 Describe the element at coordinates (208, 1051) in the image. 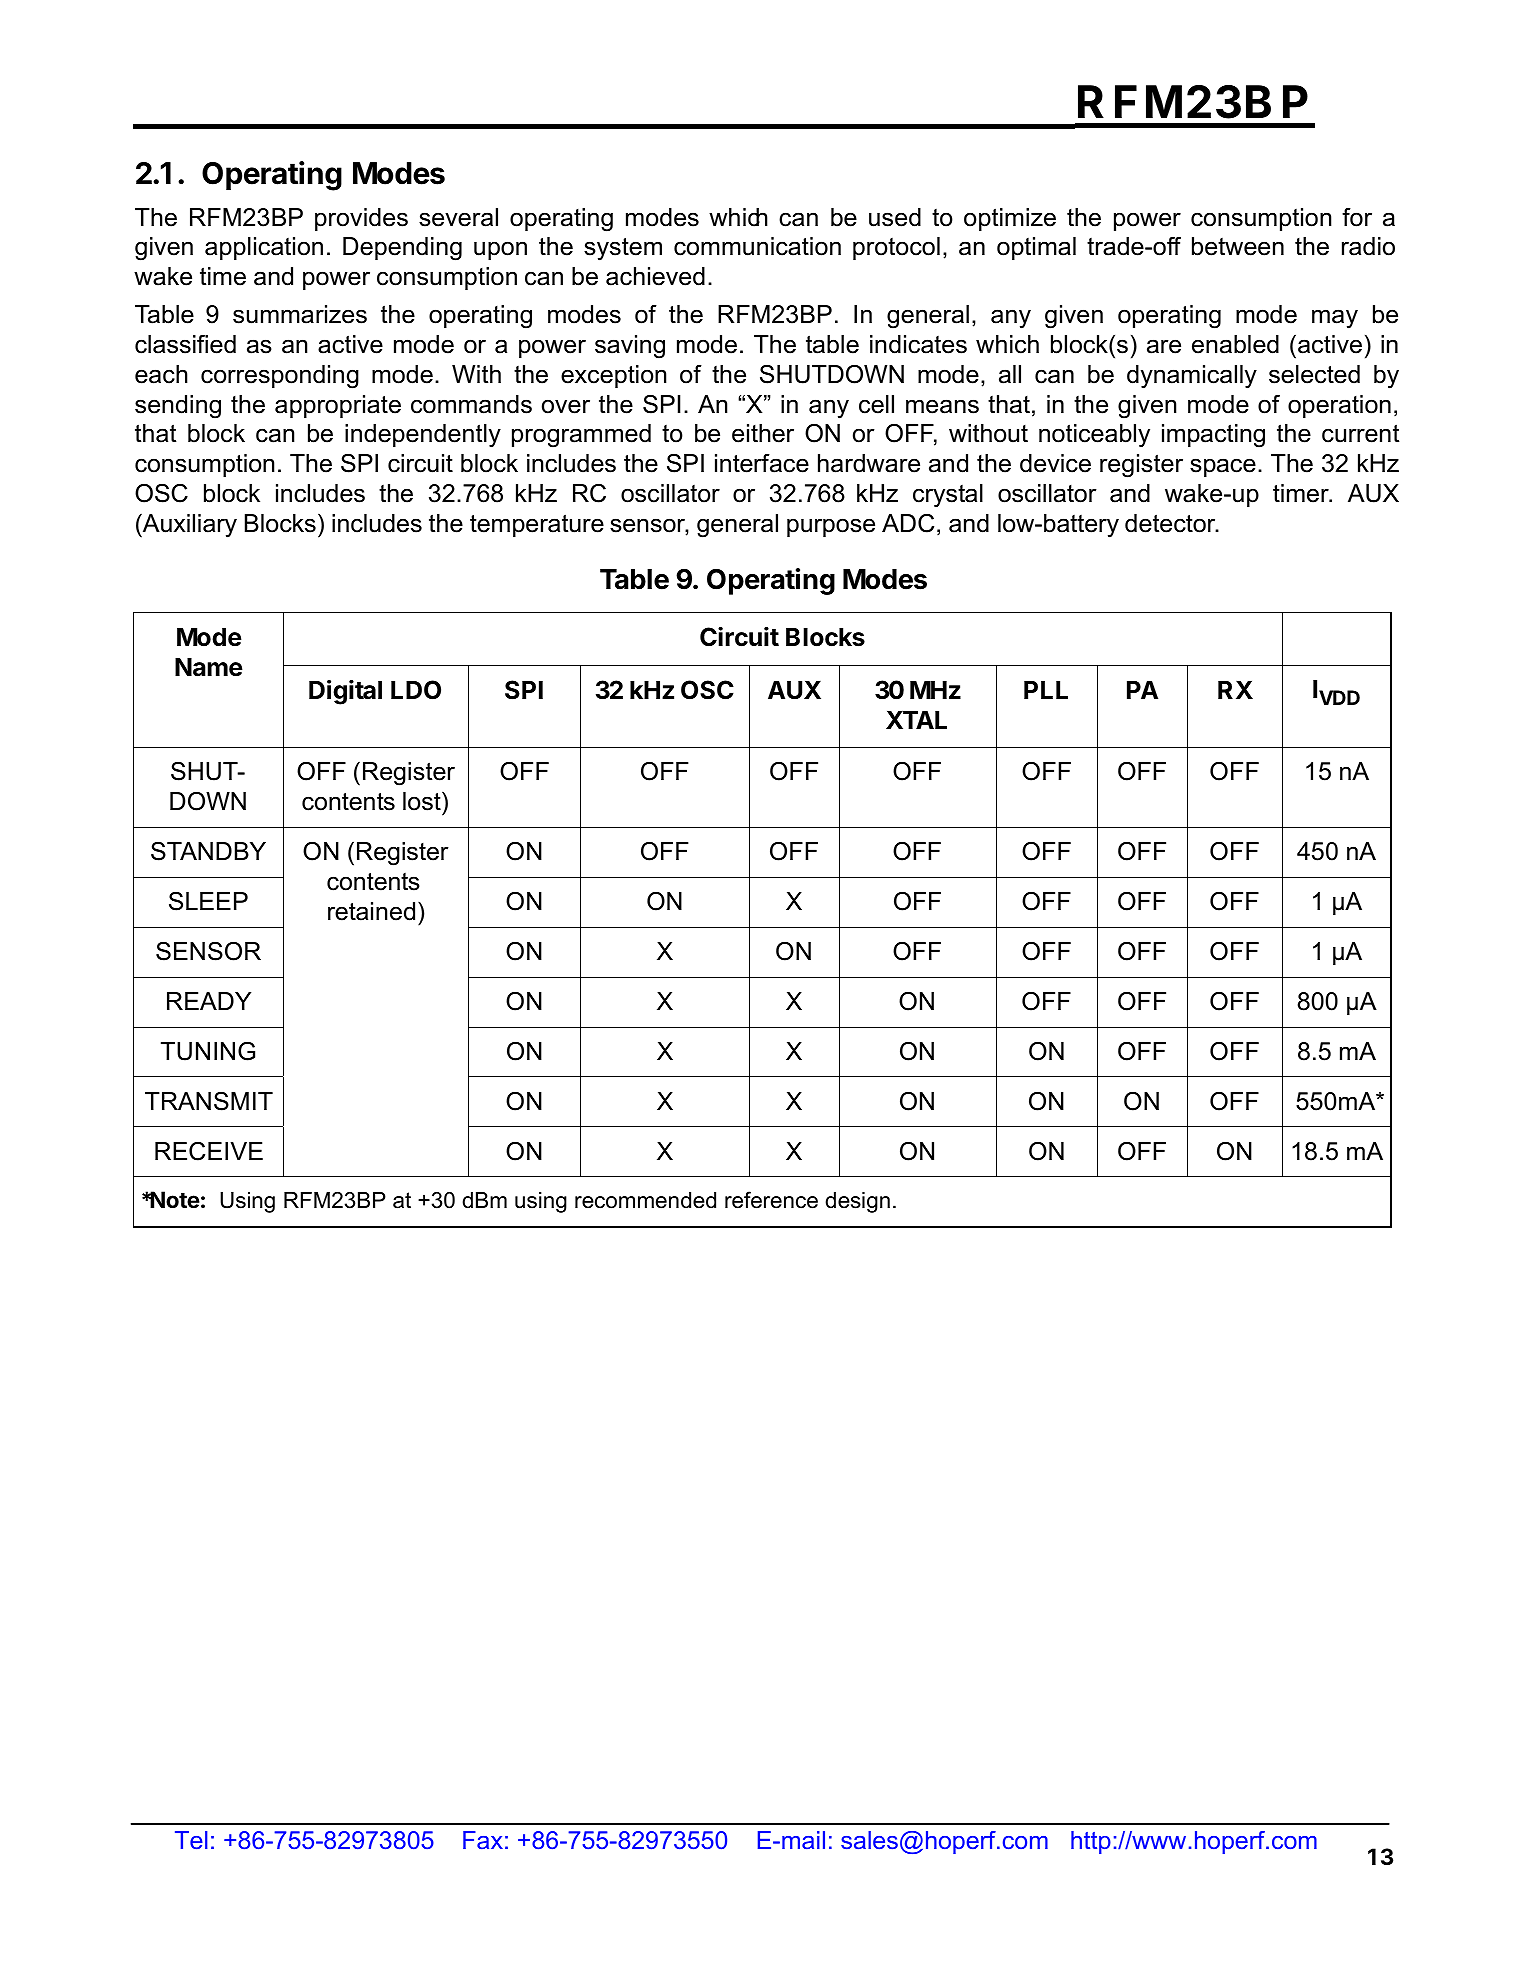

I see `TUNING` at that location.
